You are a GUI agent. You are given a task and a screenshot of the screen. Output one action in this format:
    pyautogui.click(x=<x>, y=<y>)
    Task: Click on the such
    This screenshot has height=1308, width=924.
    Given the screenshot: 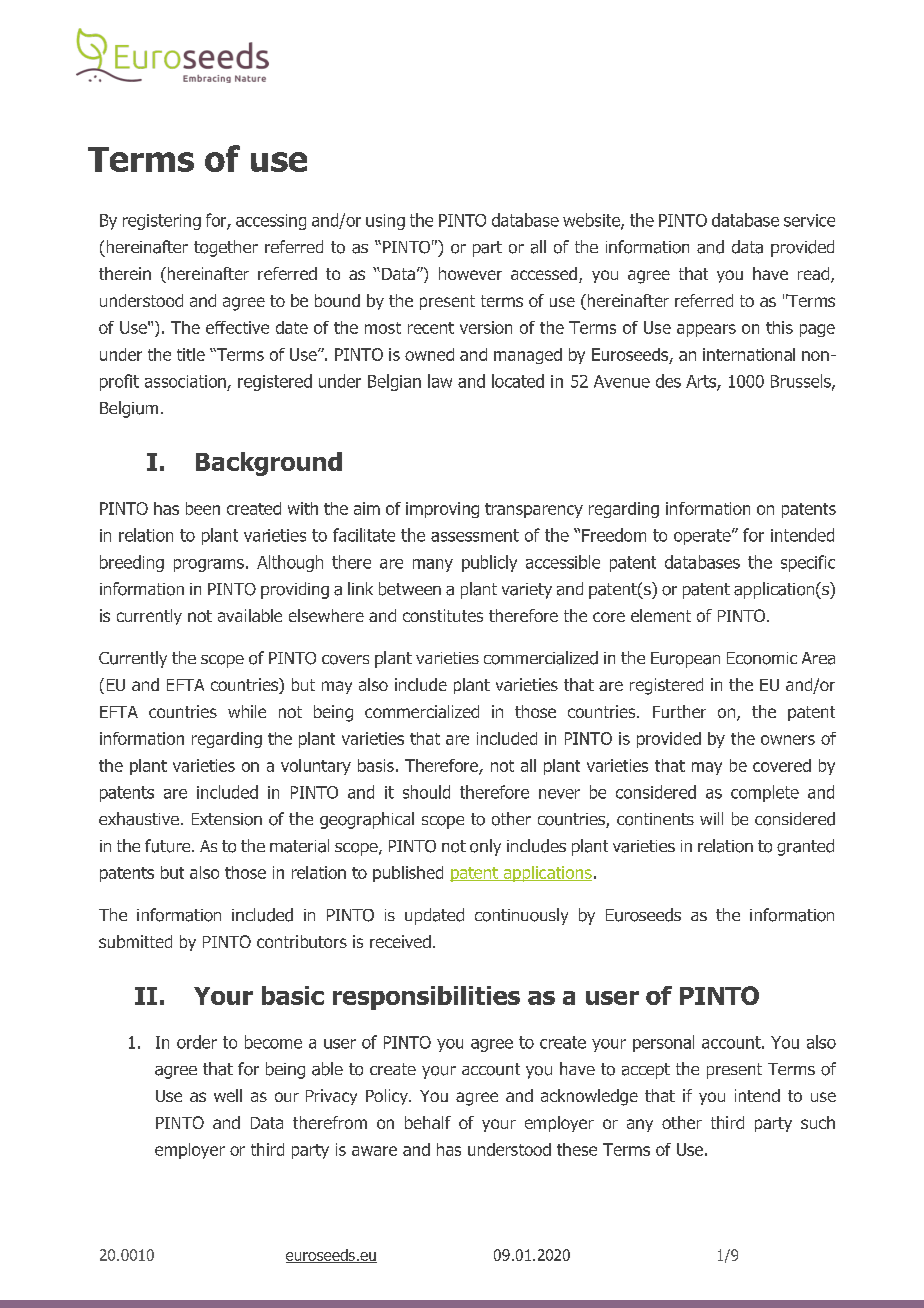 What is the action you would take?
    pyautogui.click(x=818, y=1122)
